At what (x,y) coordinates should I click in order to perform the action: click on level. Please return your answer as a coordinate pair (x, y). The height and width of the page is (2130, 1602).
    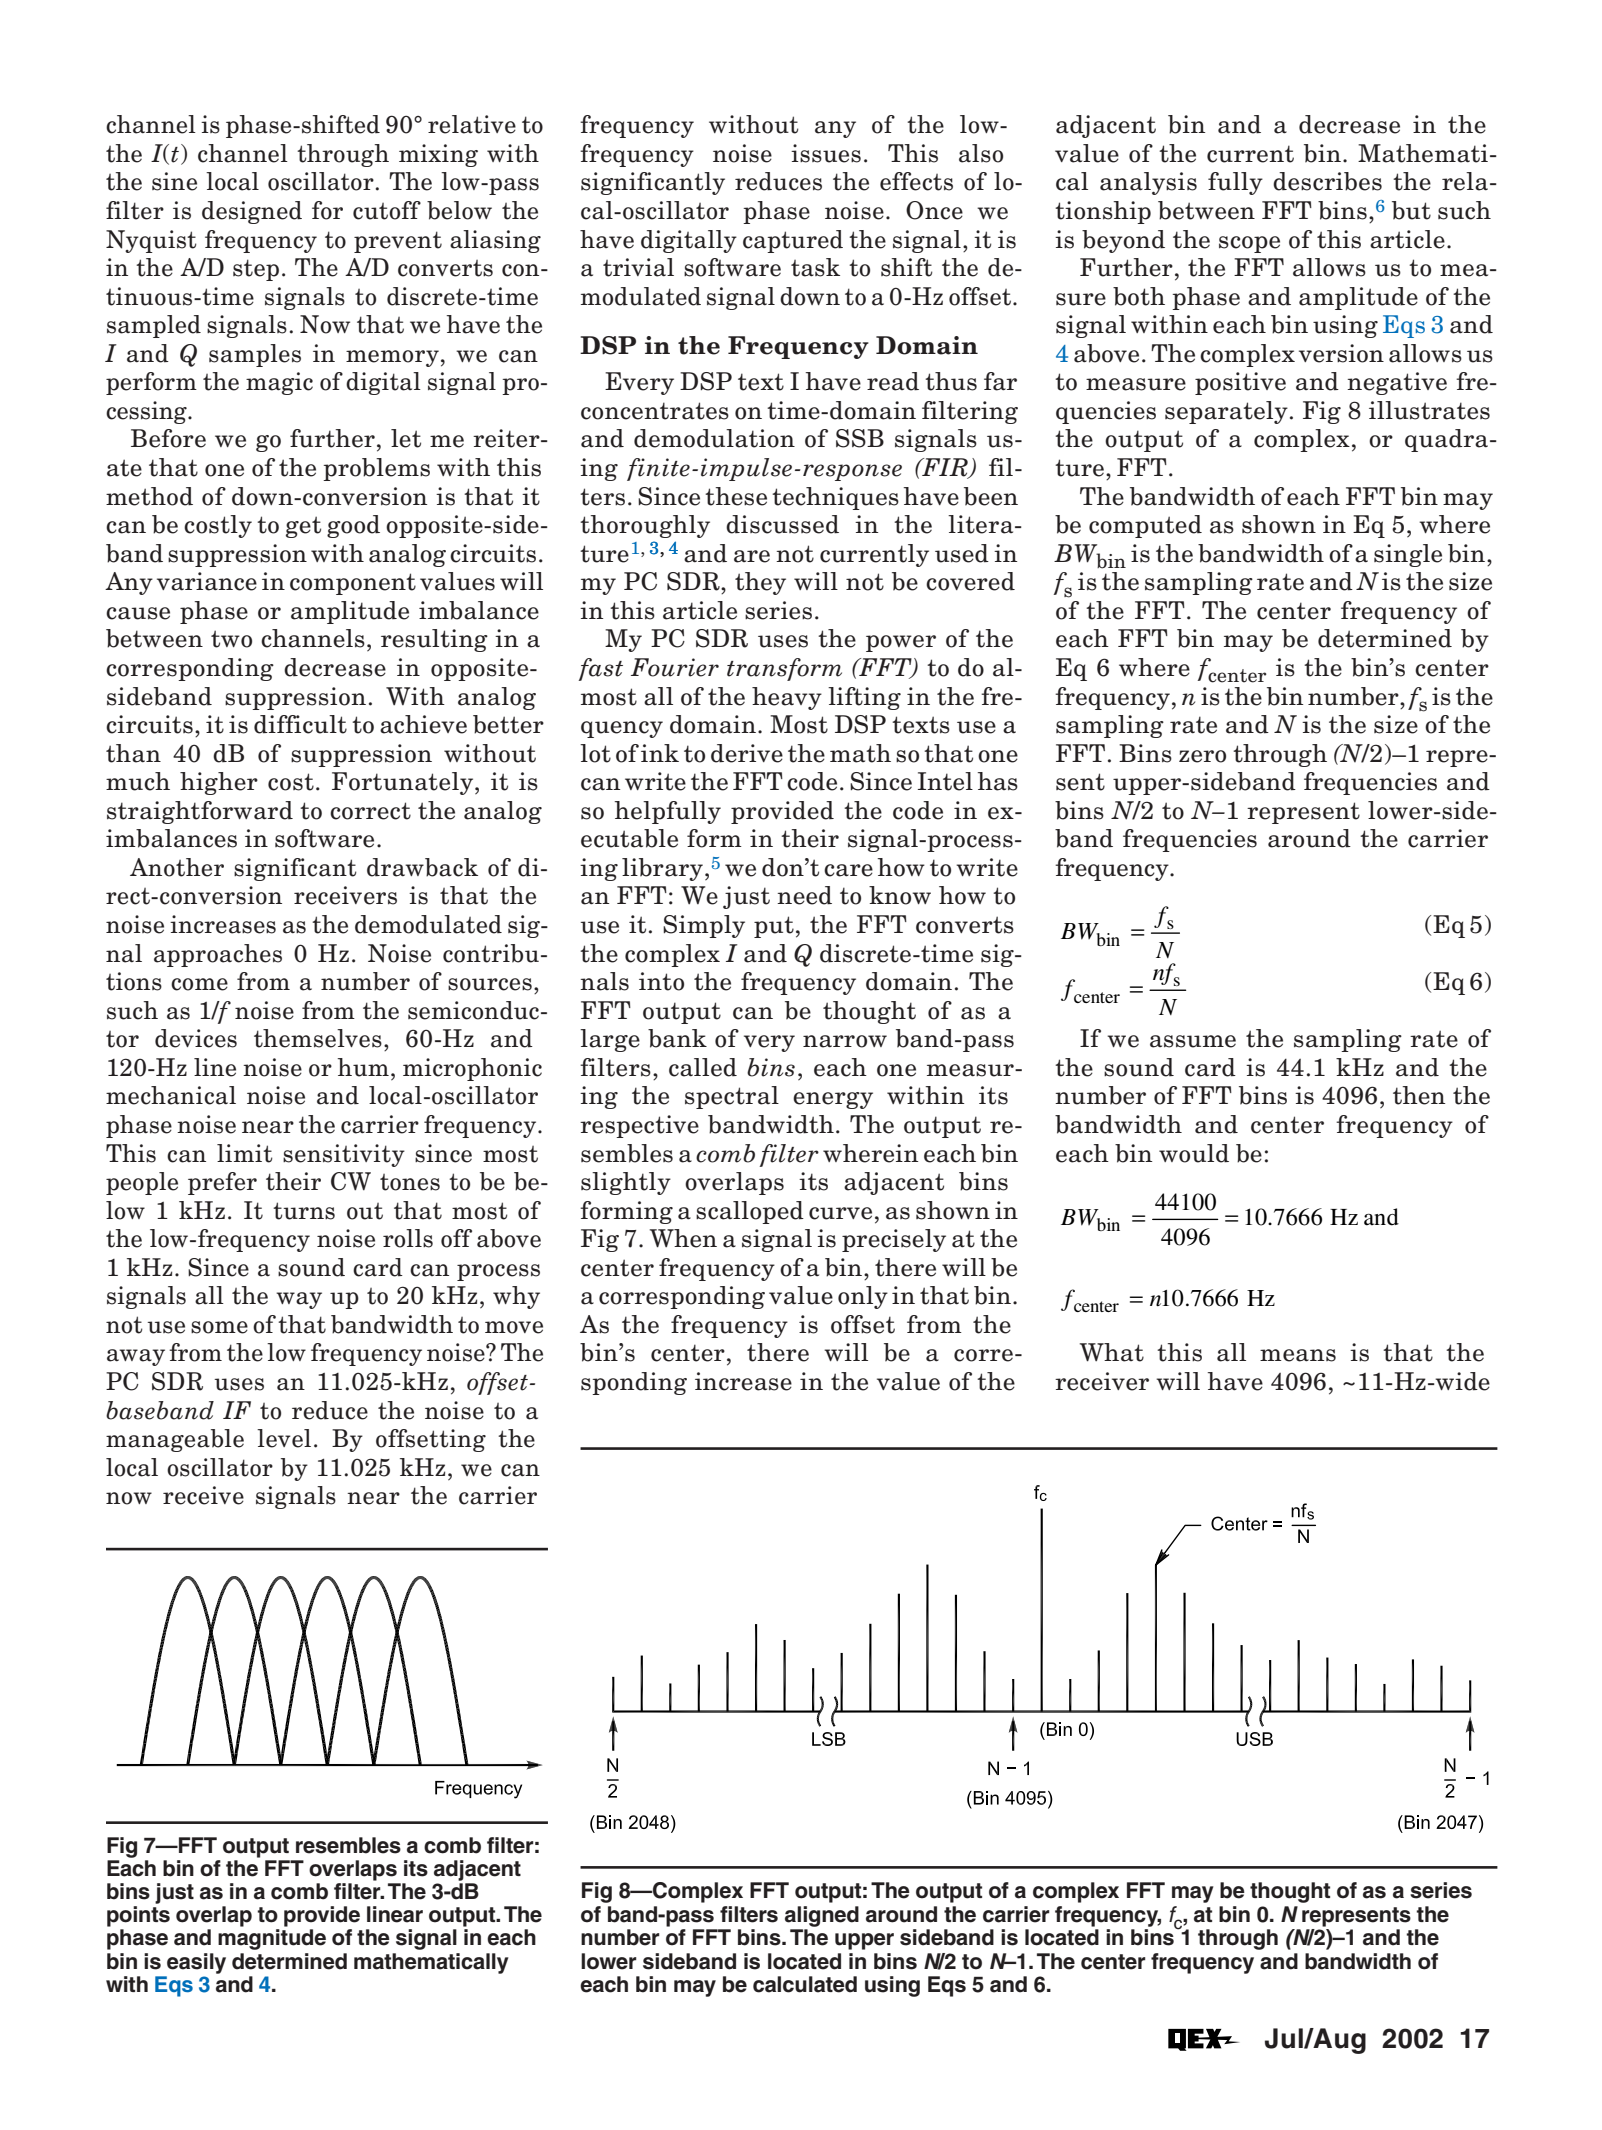
    Looking at the image, I should click on (284, 1438).
